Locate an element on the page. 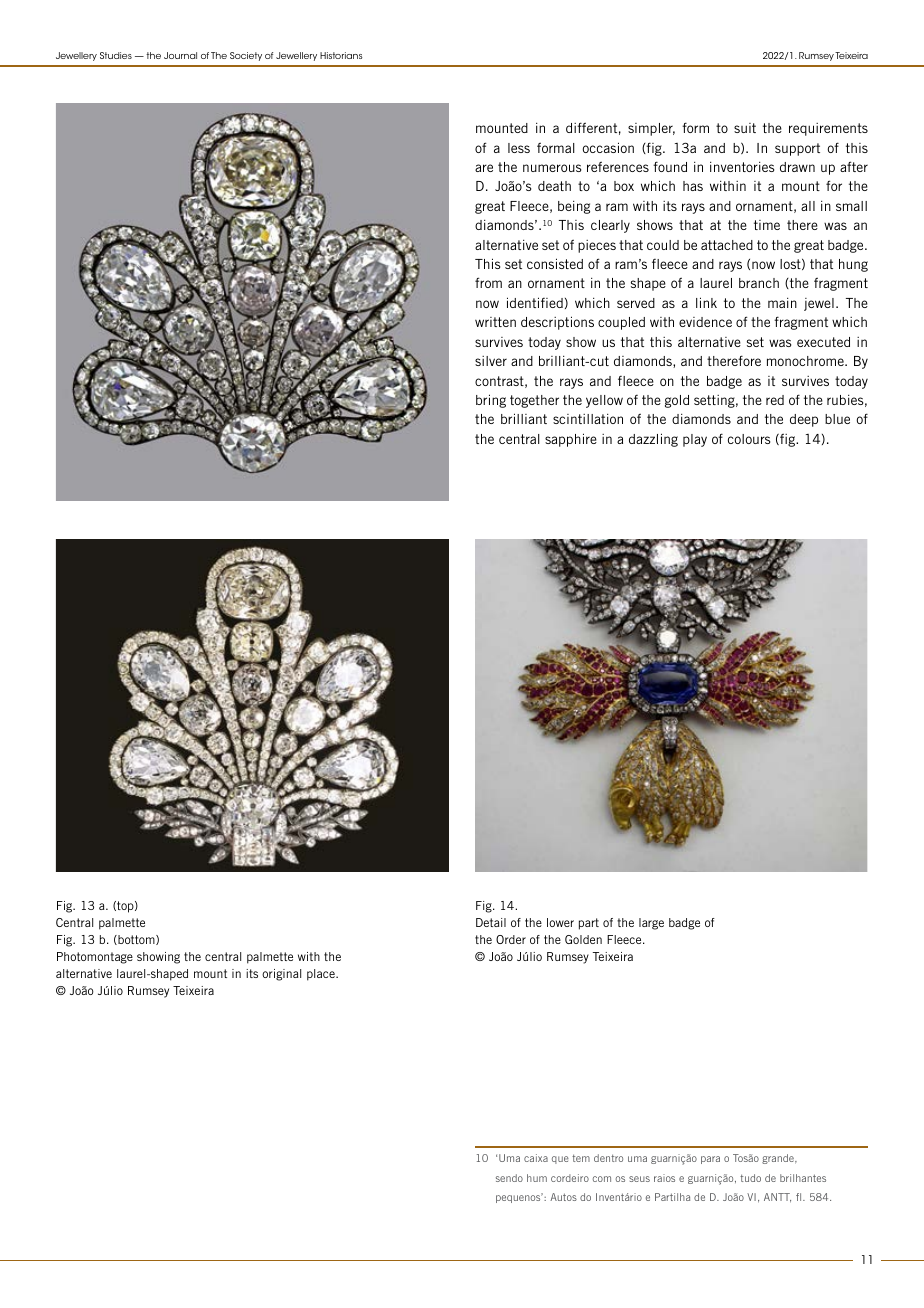  original is located at coordinates (281, 975).
